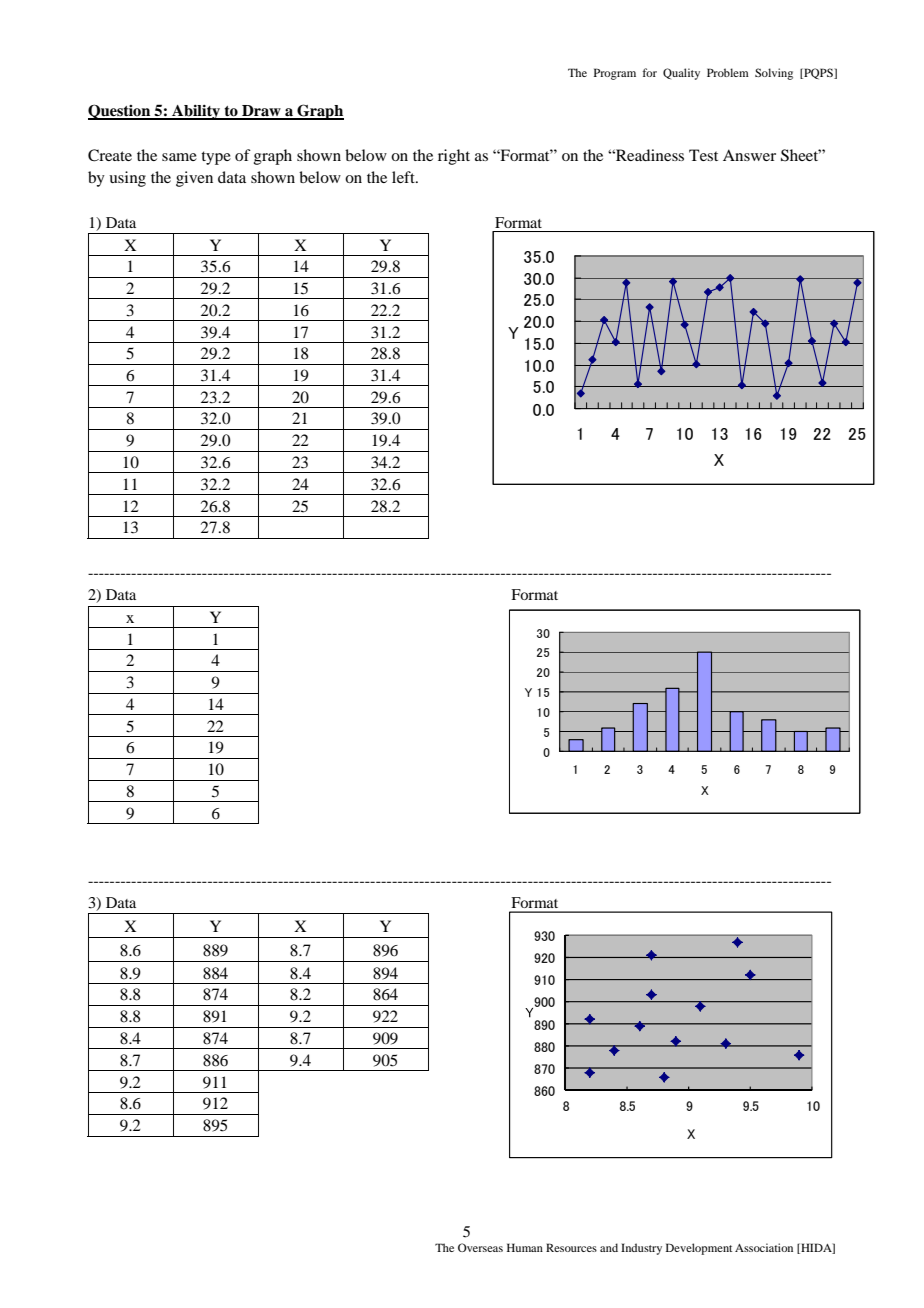 This document has width=924, height=1308. I want to click on type, so click(216, 158).
